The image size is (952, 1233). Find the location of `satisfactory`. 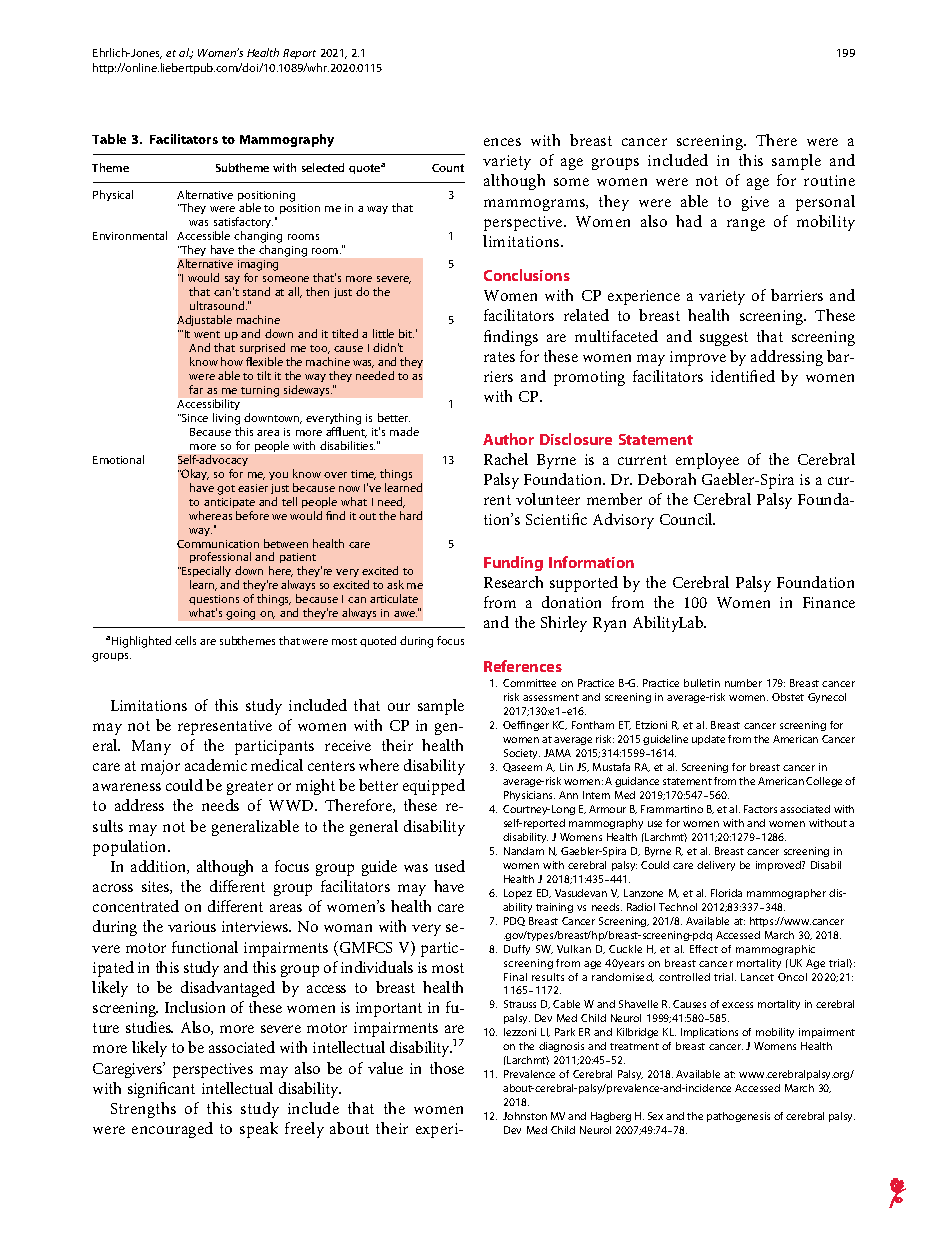

satisfactory is located at coordinates (243, 224).
